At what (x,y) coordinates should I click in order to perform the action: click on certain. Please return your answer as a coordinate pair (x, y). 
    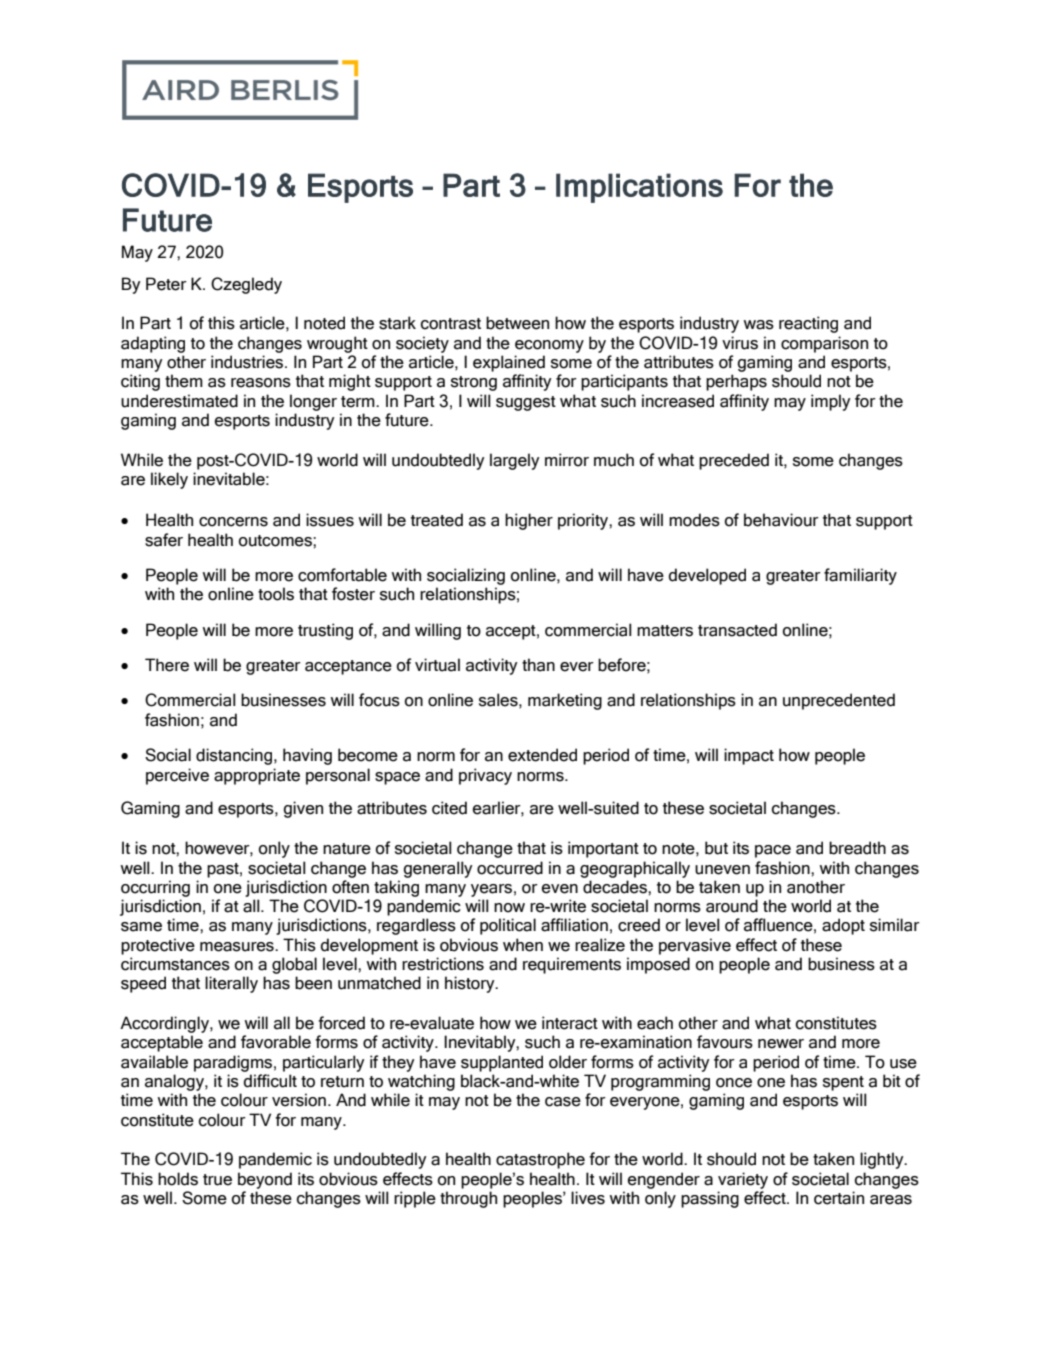
    Looking at the image, I should click on (839, 1198).
